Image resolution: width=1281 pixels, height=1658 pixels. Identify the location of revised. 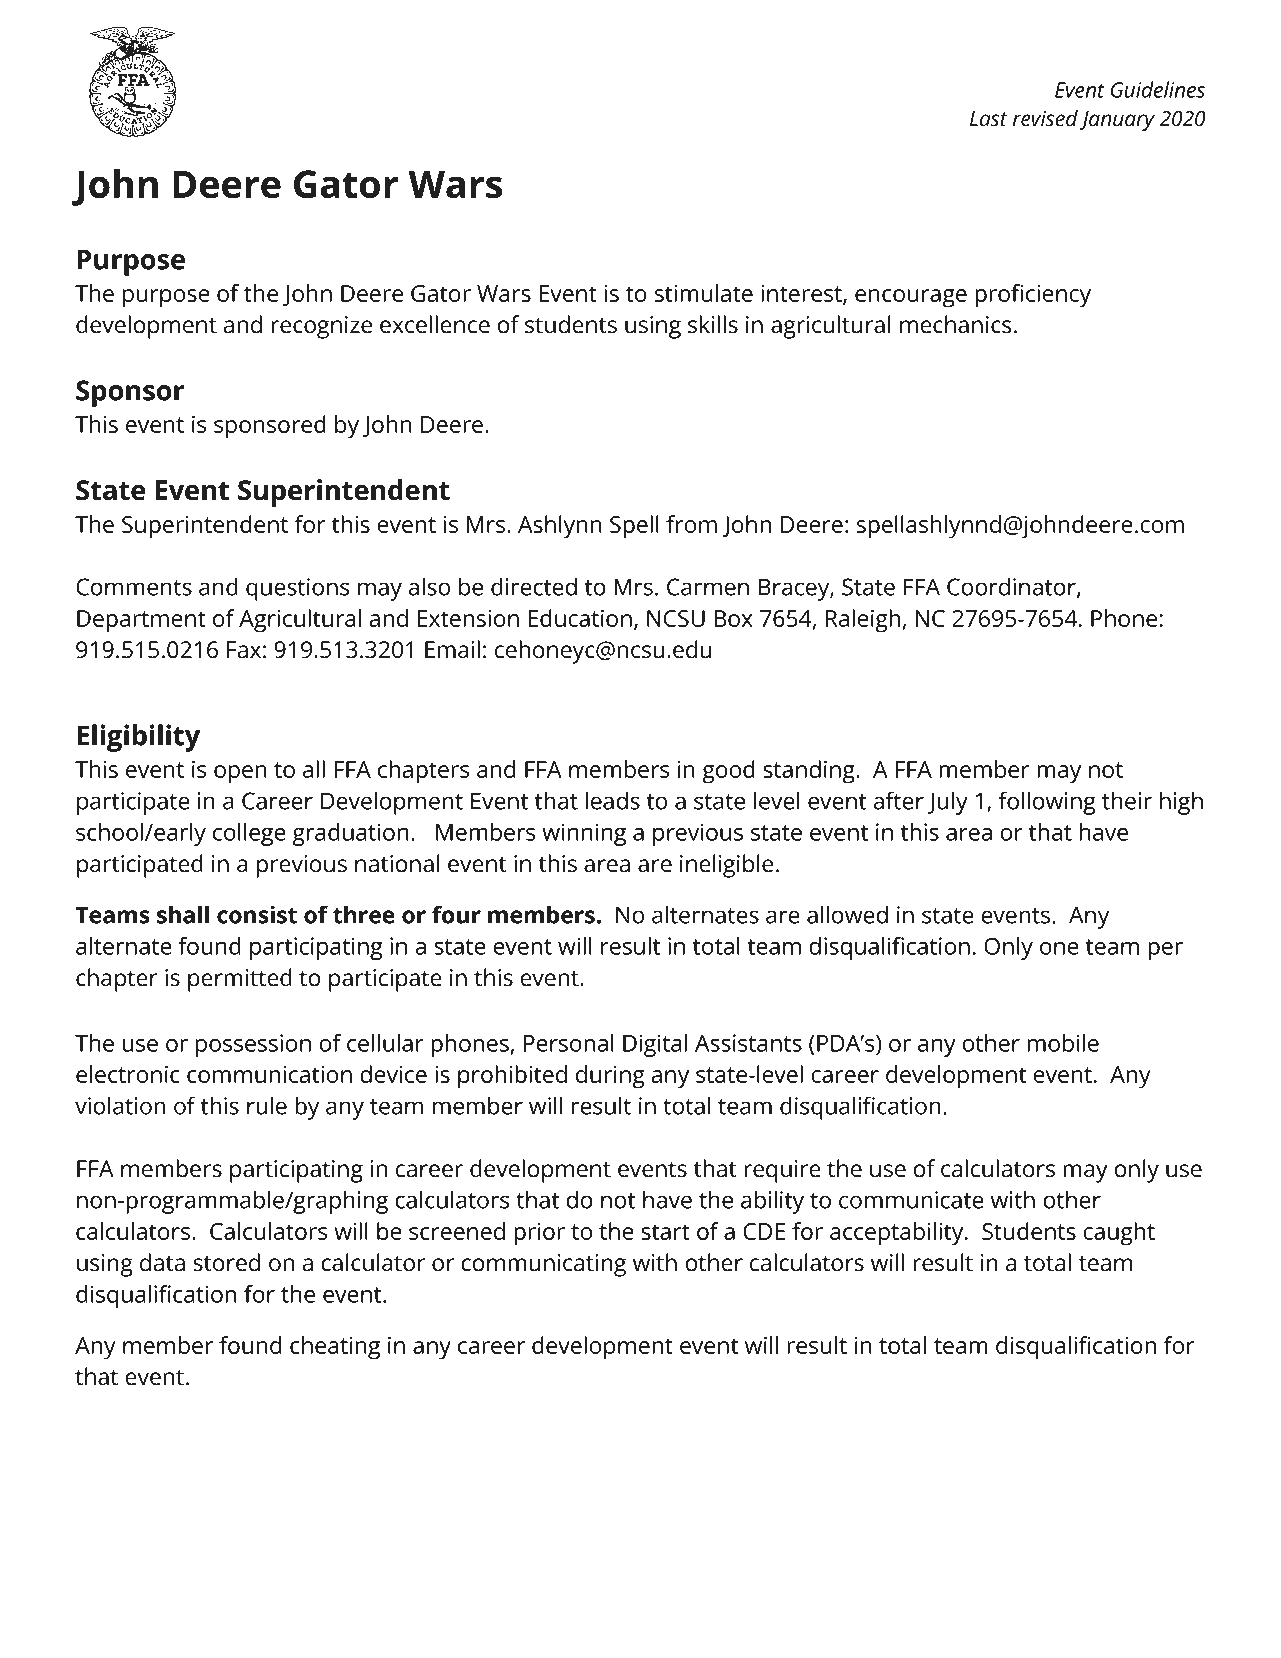
(1045, 118).
